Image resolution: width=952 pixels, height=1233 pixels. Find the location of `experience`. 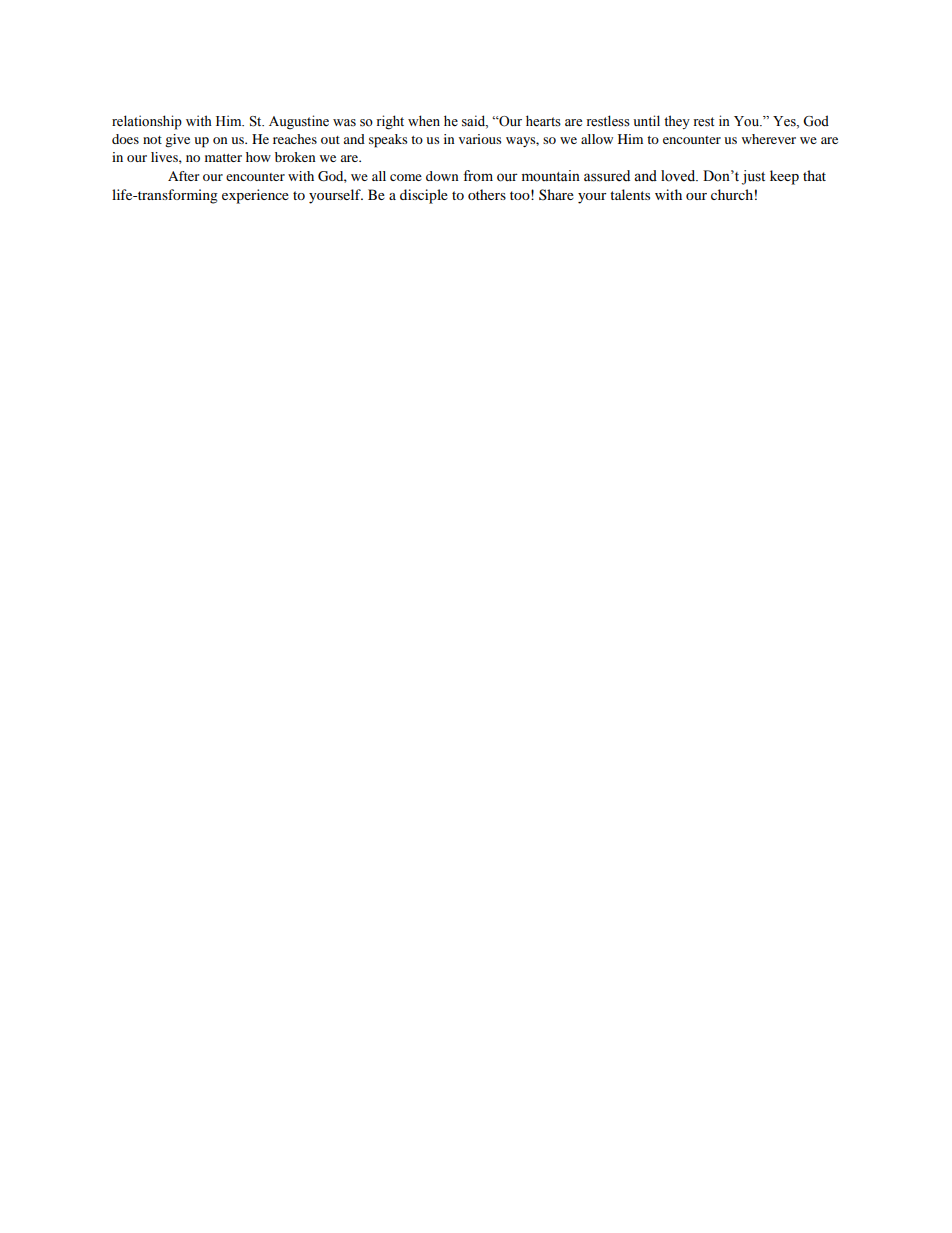

experience is located at coordinates (255, 196).
